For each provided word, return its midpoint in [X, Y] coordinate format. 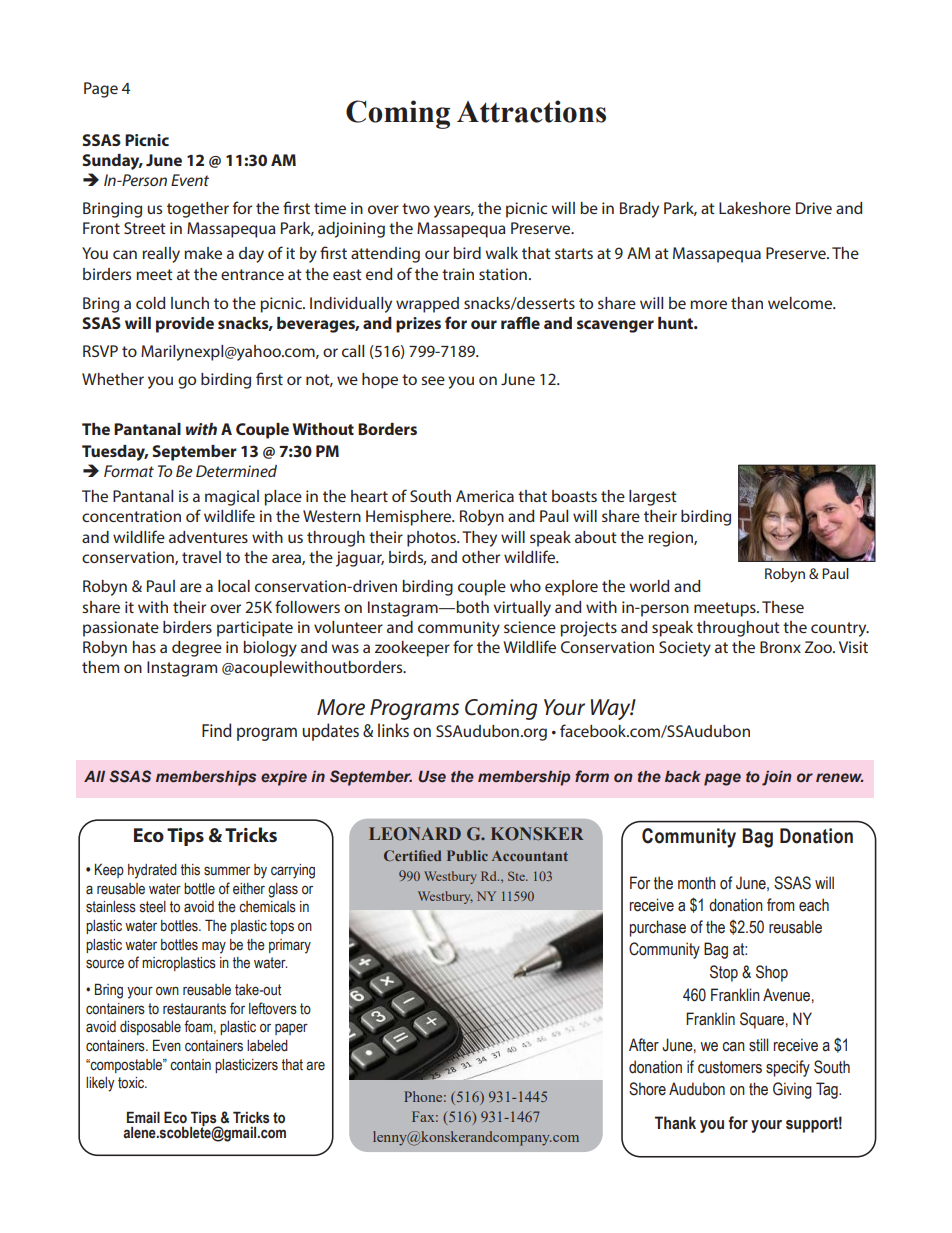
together [198, 210]
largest [653, 498]
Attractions [531, 111]
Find [217, 730]
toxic [132, 1083]
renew [840, 777]
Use [432, 777]
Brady [639, 210]
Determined [236, 471]
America [485, 496]
